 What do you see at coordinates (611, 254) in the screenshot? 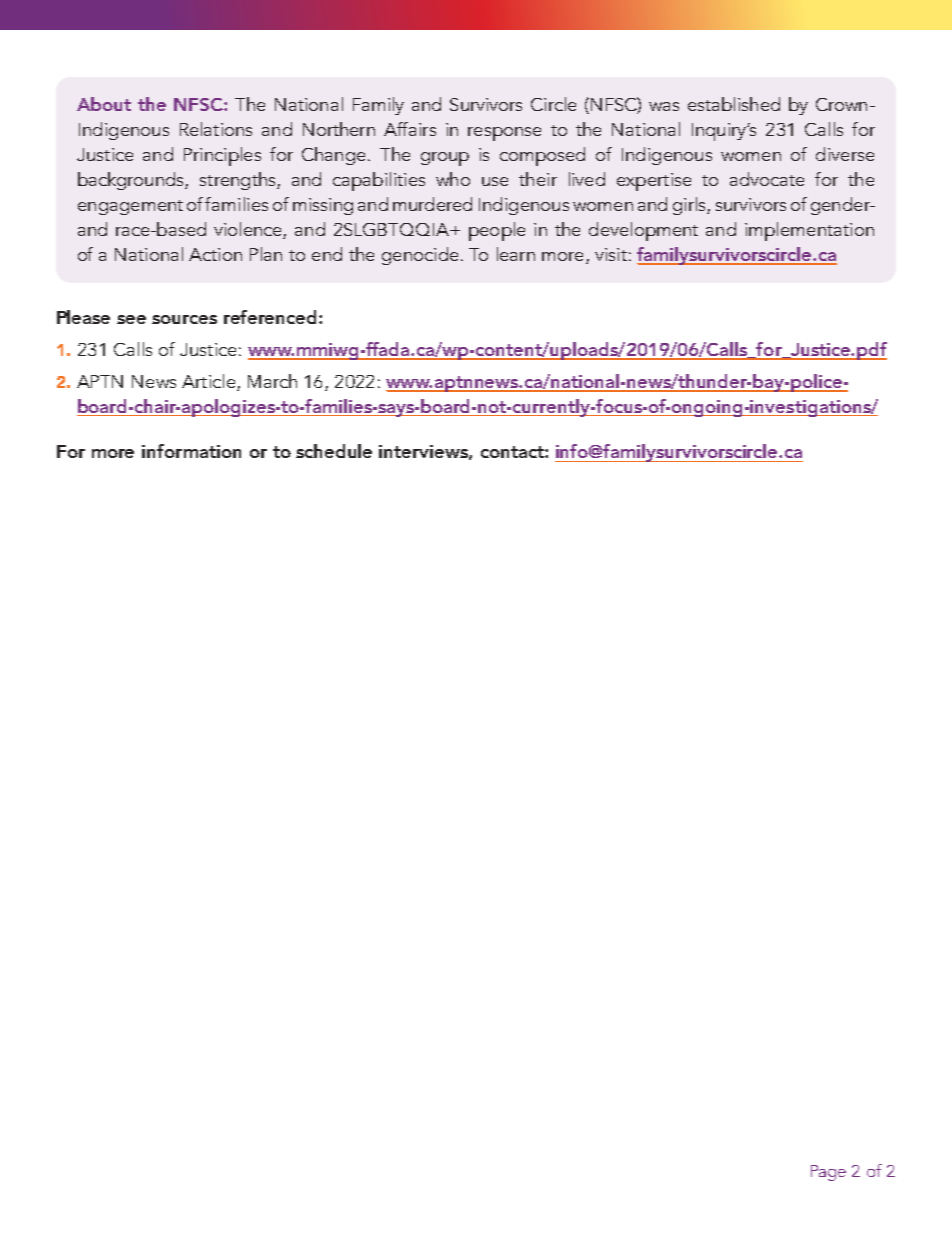
I see `visit` at bounding box center [611, 254].
